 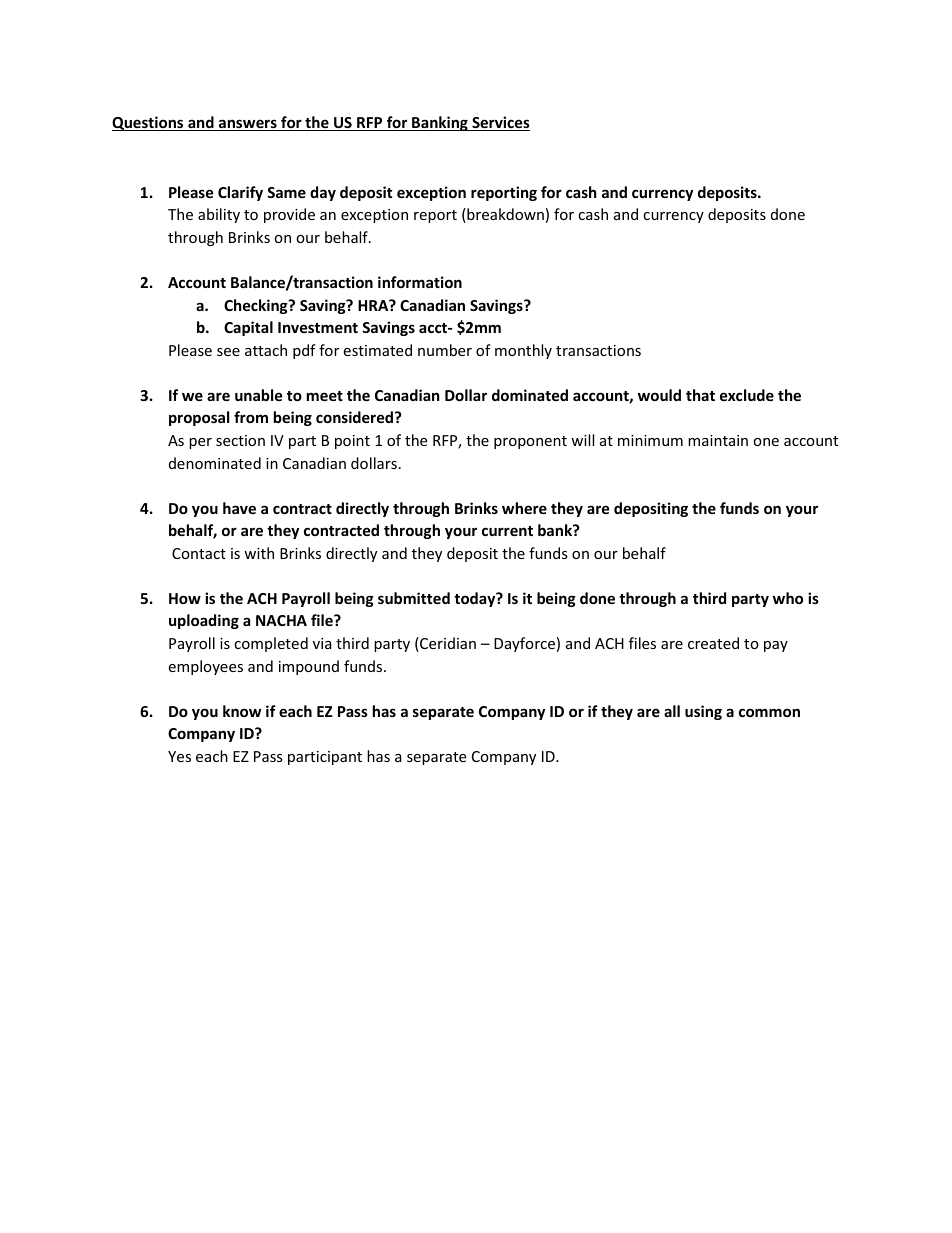 I want to click on number, so click(x=445, y=350).
